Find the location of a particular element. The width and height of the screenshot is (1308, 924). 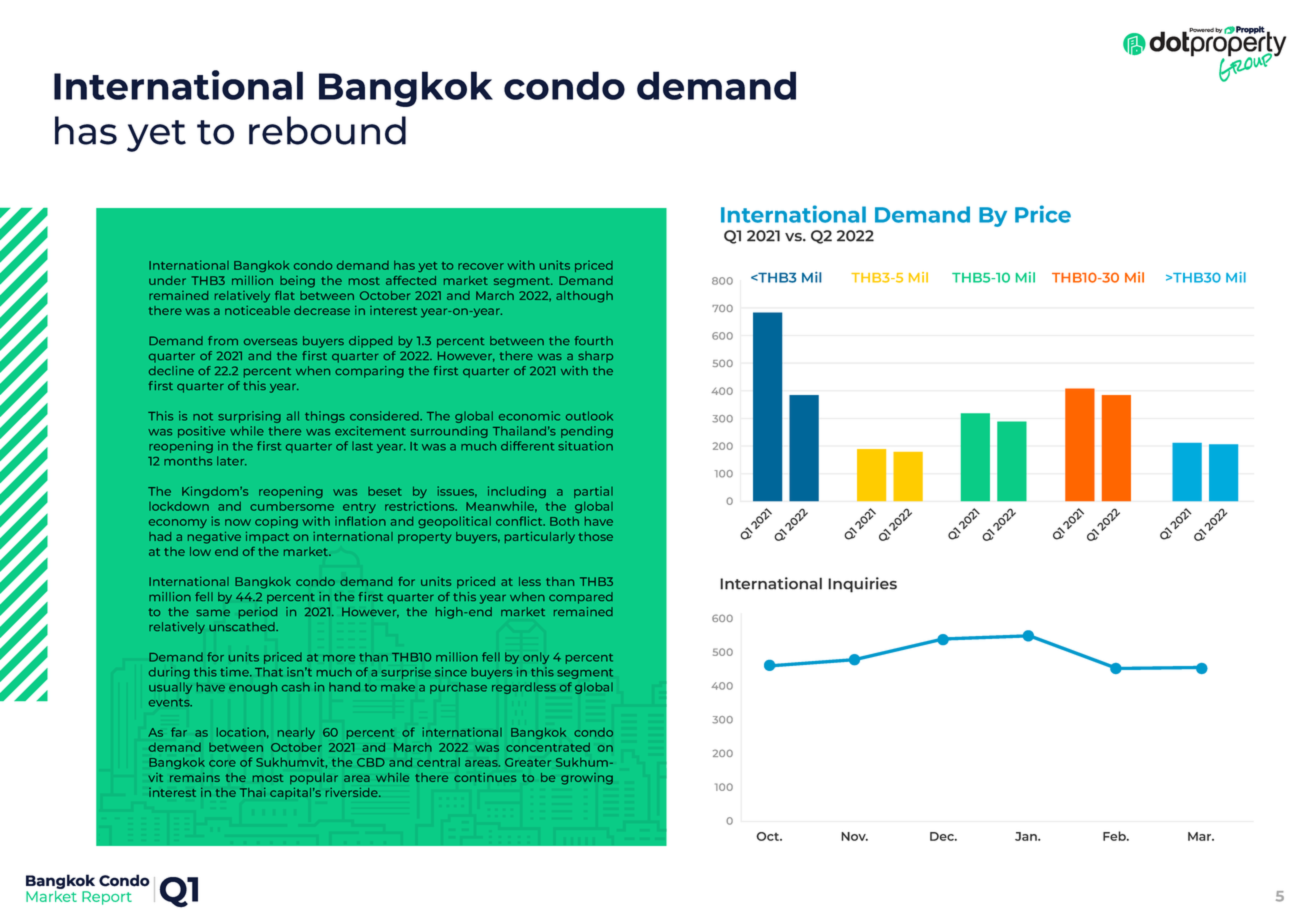

partial is located at coordinates (593, 492).
